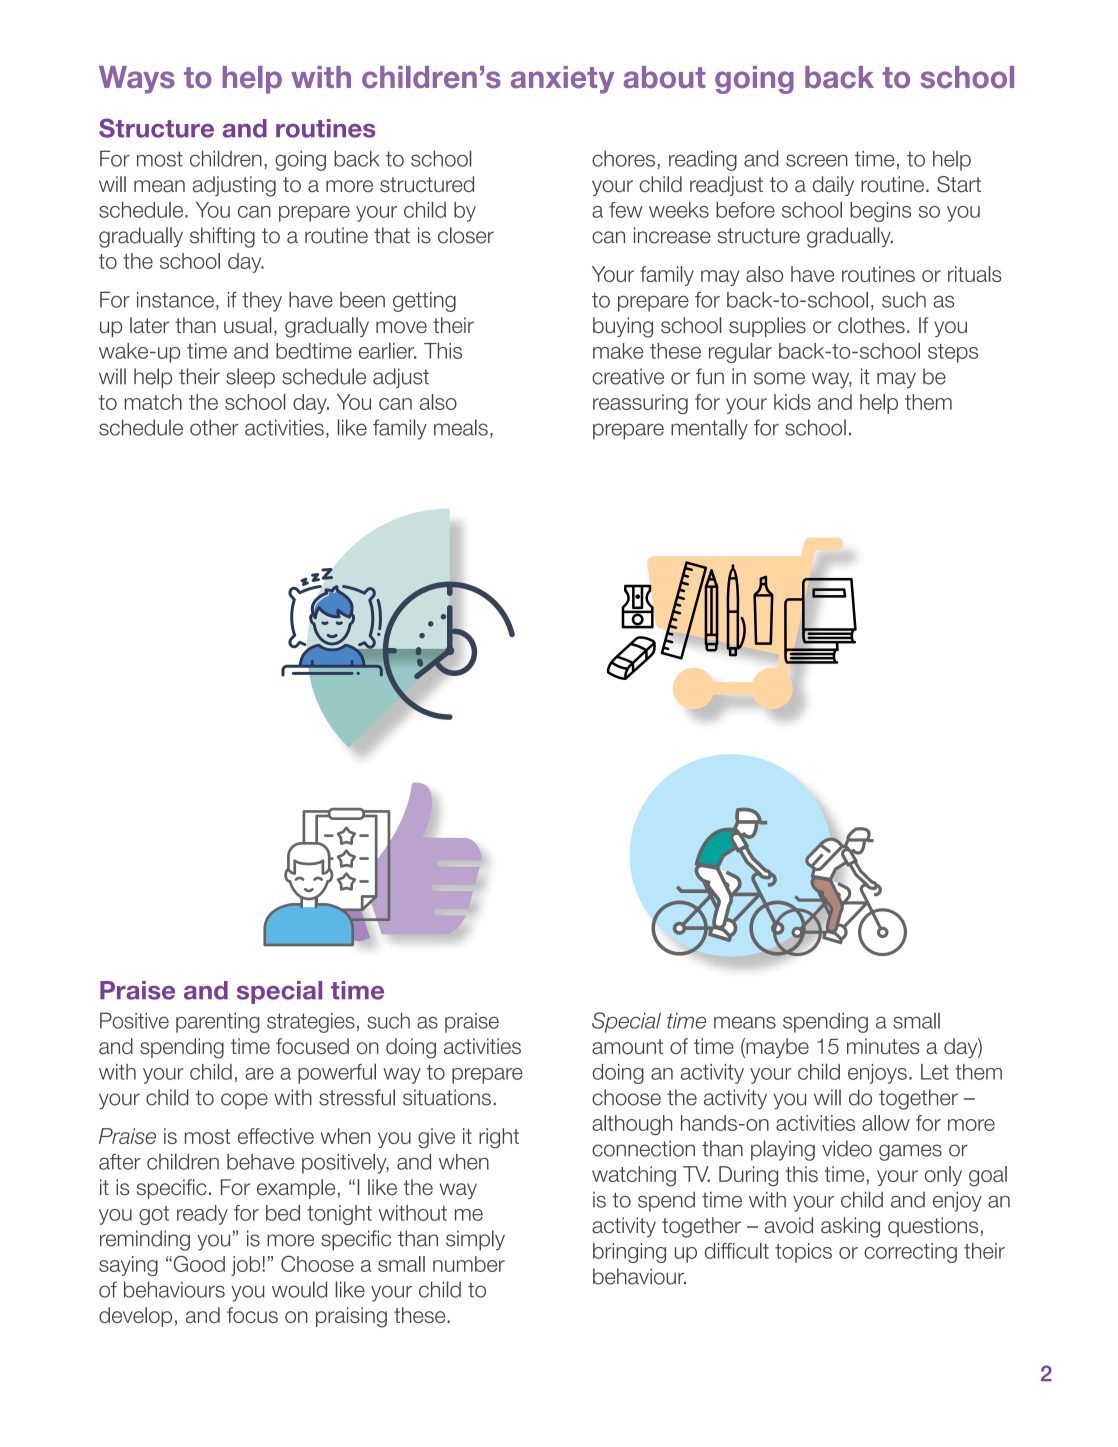 This screenshot has width=1118, height=1447. What do you see at coordinates (214, 427) in the screenshot?
I see `other` at bounding box center [214, 427].
